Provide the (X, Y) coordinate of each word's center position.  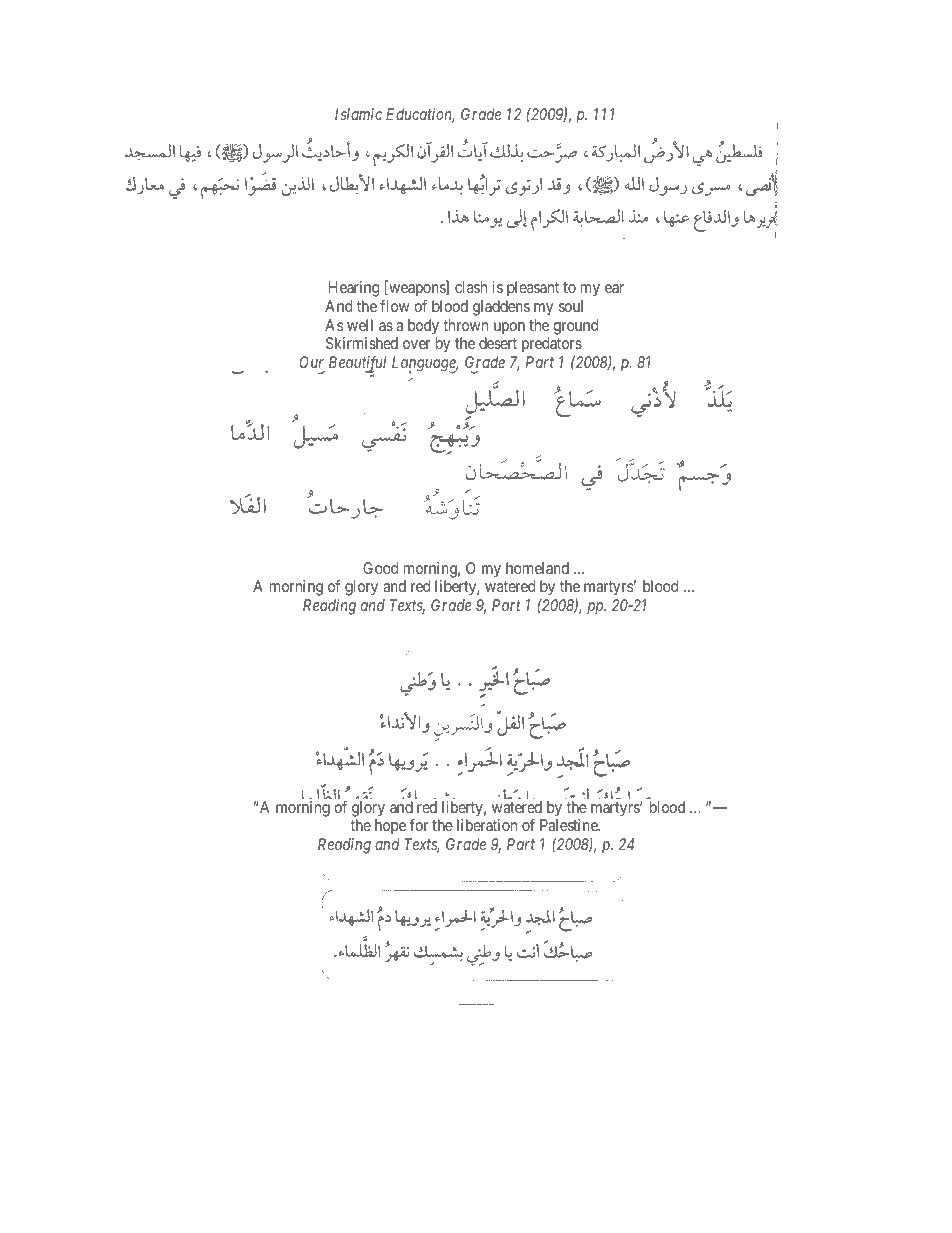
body (423, 327)
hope (390, 826)
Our (311, 362)
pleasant (533, 289)
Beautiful (357, 364)
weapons (417, 290)
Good (380, 568)
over (417, 344)
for (418, 825)
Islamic (358, 114)
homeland (537, 568)
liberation (487, 825)
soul (571, 306)
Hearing (354, 289)
